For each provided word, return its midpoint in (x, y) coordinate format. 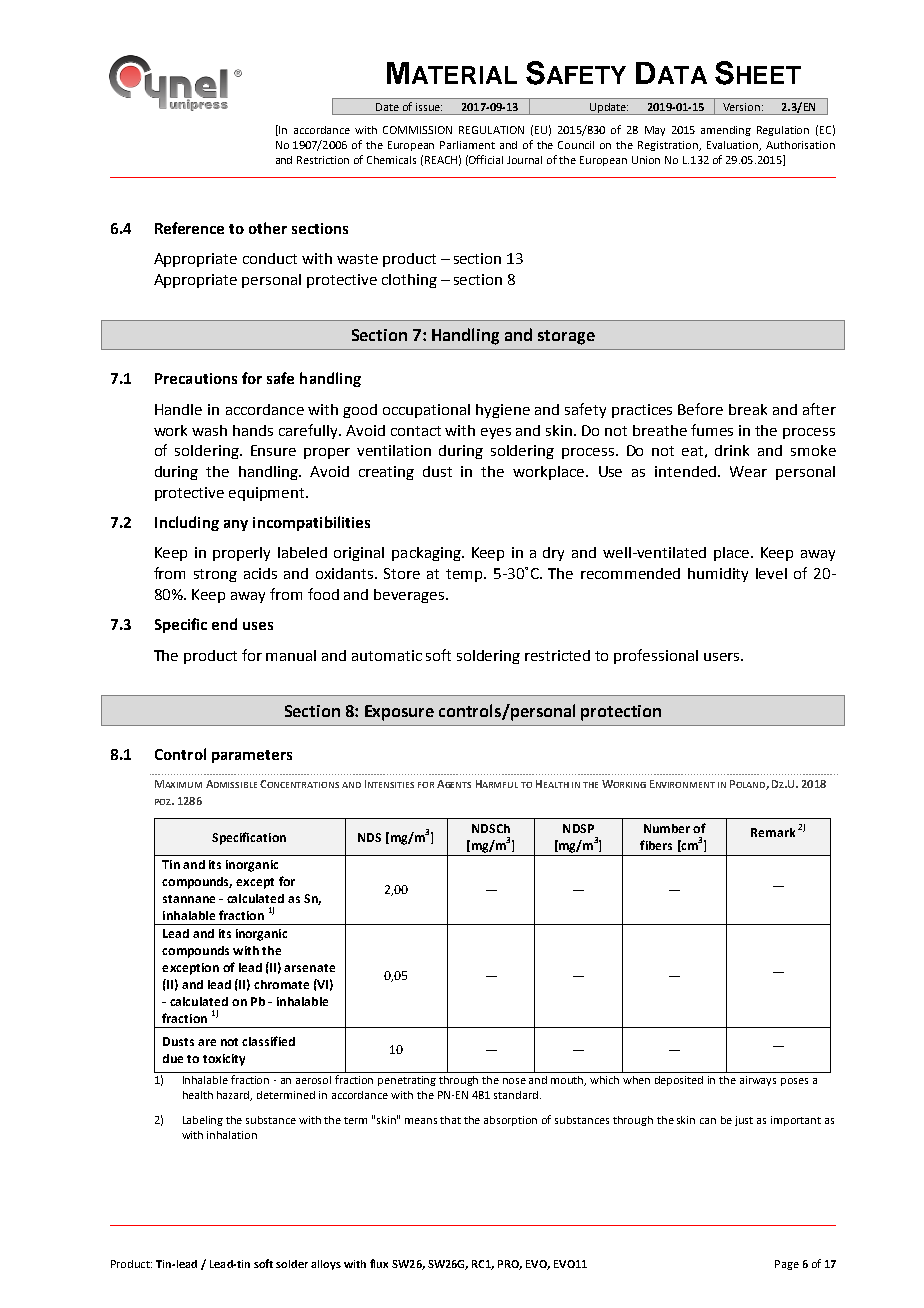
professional (656, 656)
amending (726, 131)
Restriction (323, 160)
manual (291, 655)
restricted (557, 655)
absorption (510, 1121)
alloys (326, 1265)
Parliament (467, 145)
